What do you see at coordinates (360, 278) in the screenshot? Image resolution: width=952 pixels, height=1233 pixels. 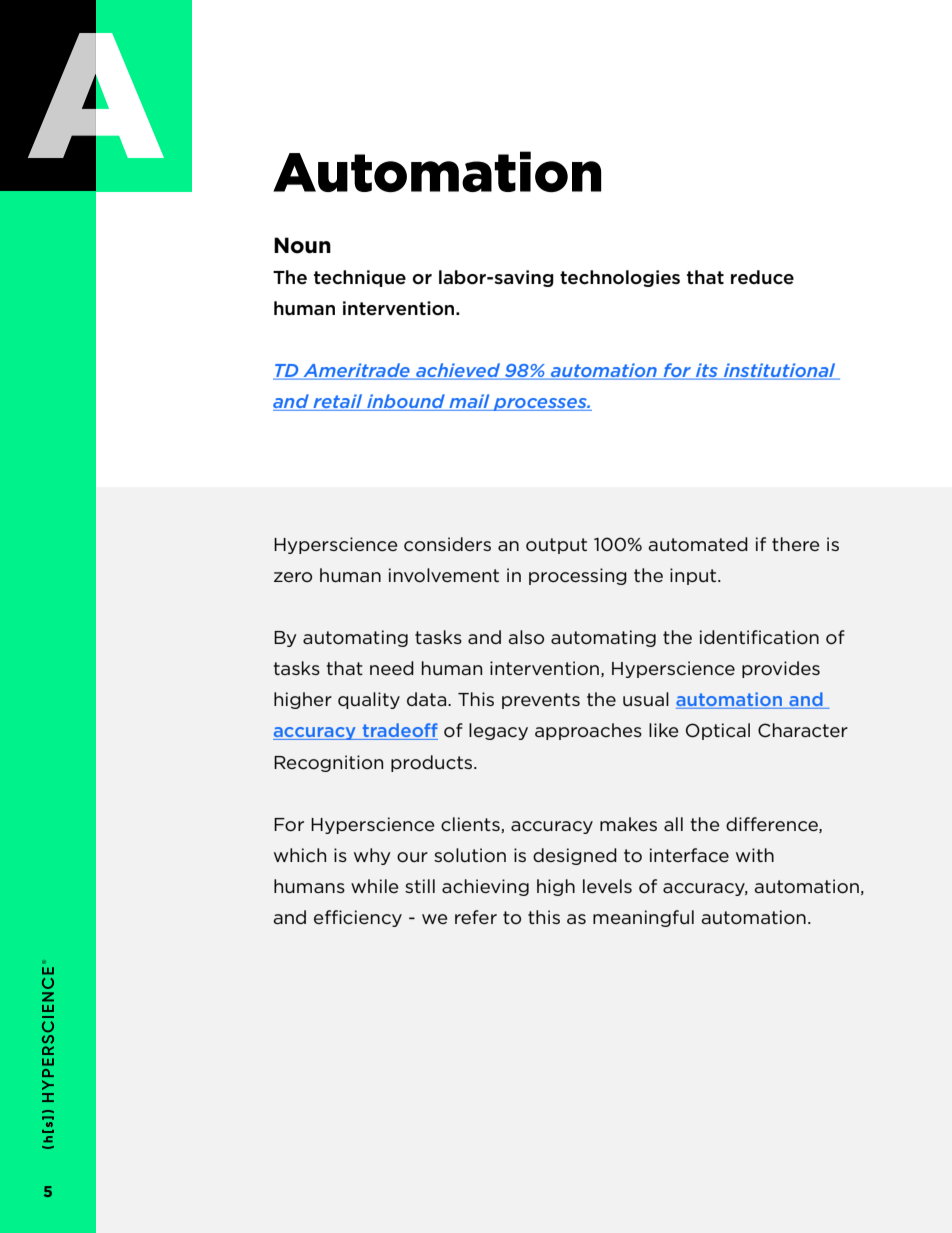 I see `technique` at bounding box center [360, 278].
